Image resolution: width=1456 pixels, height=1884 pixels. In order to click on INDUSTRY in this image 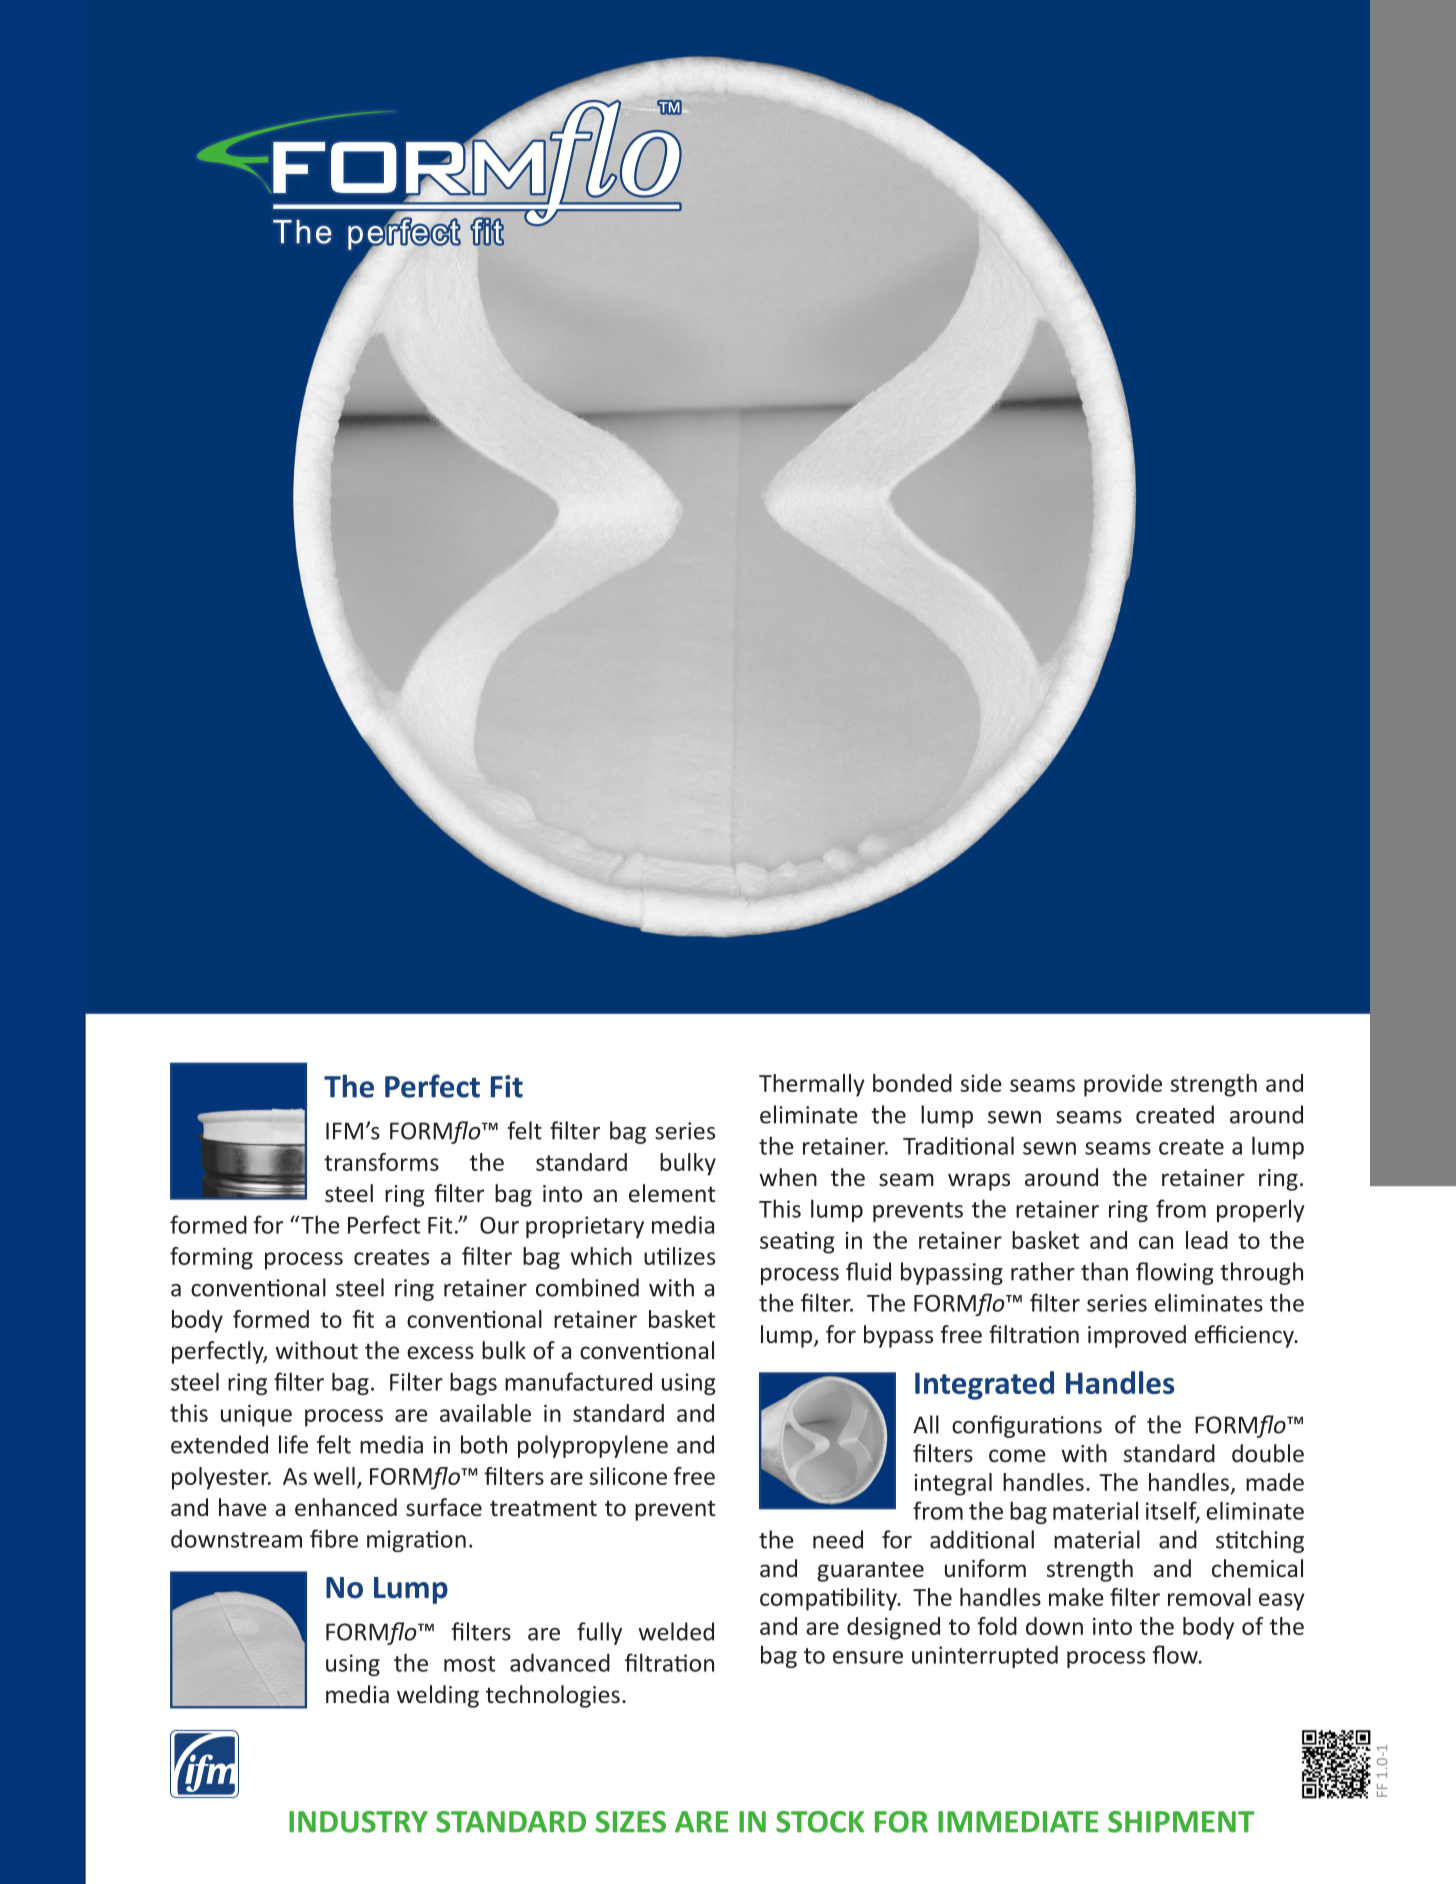, I will do `click(358, 1822)`.
